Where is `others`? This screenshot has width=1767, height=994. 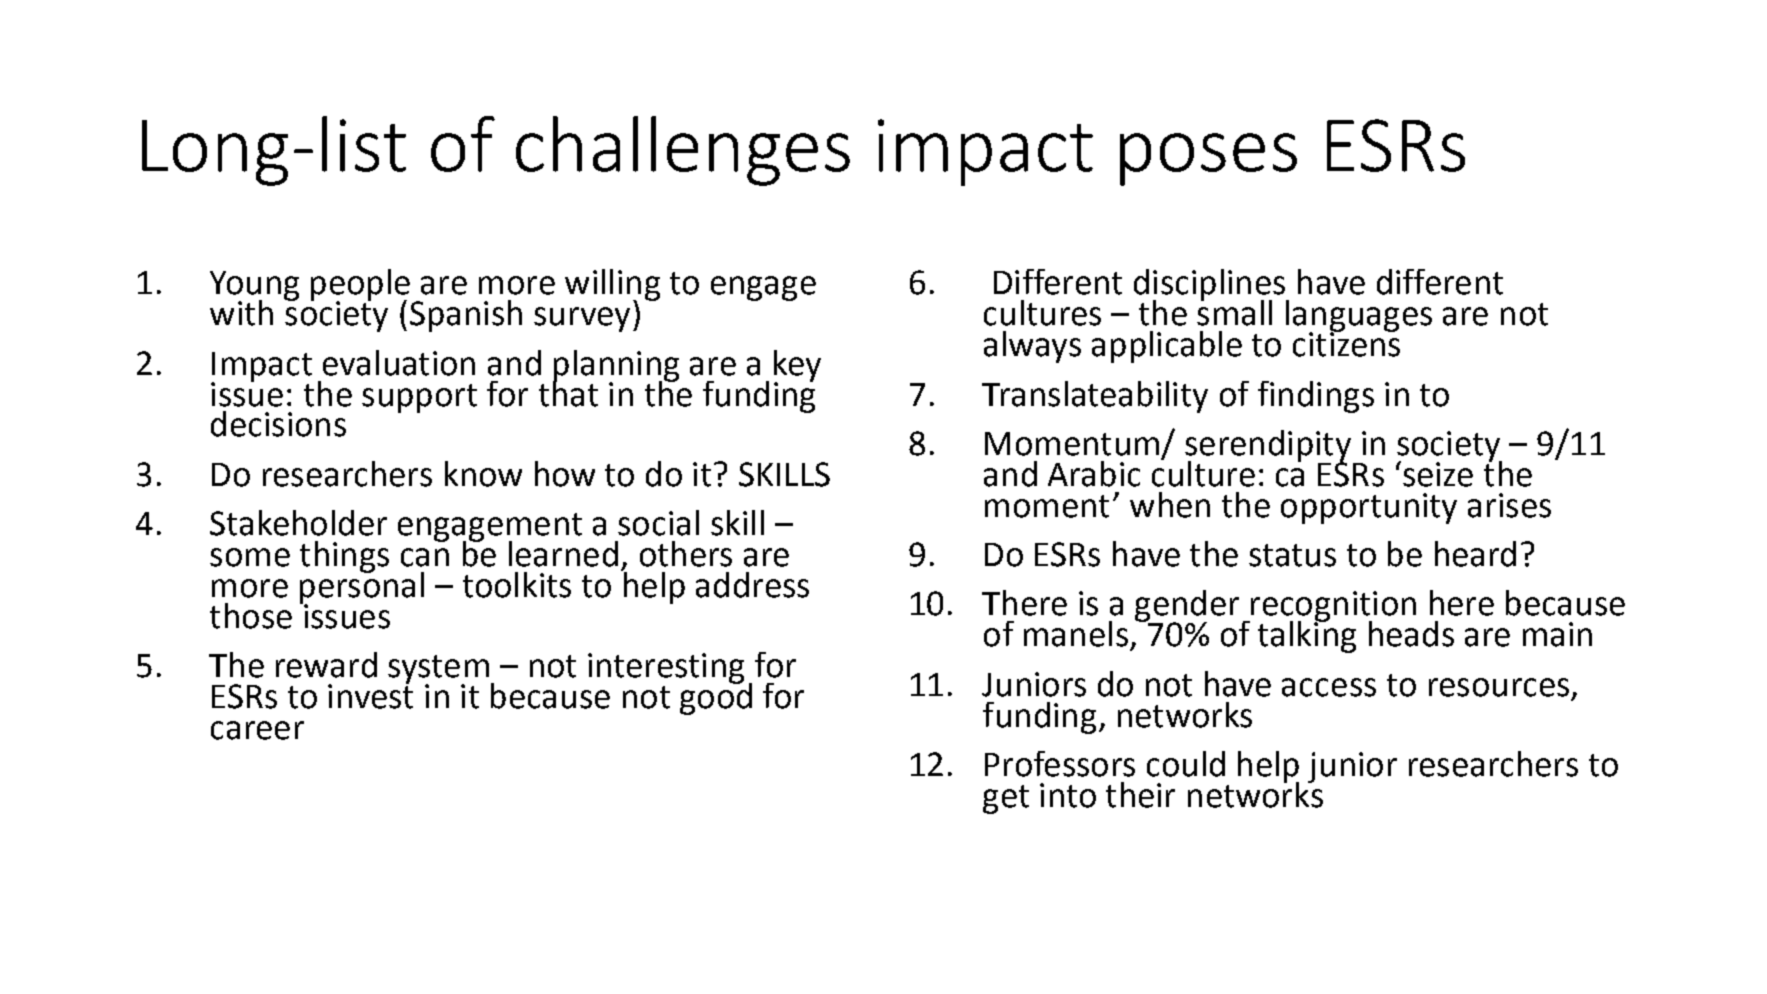
others is located at coordinates (686, 554).
